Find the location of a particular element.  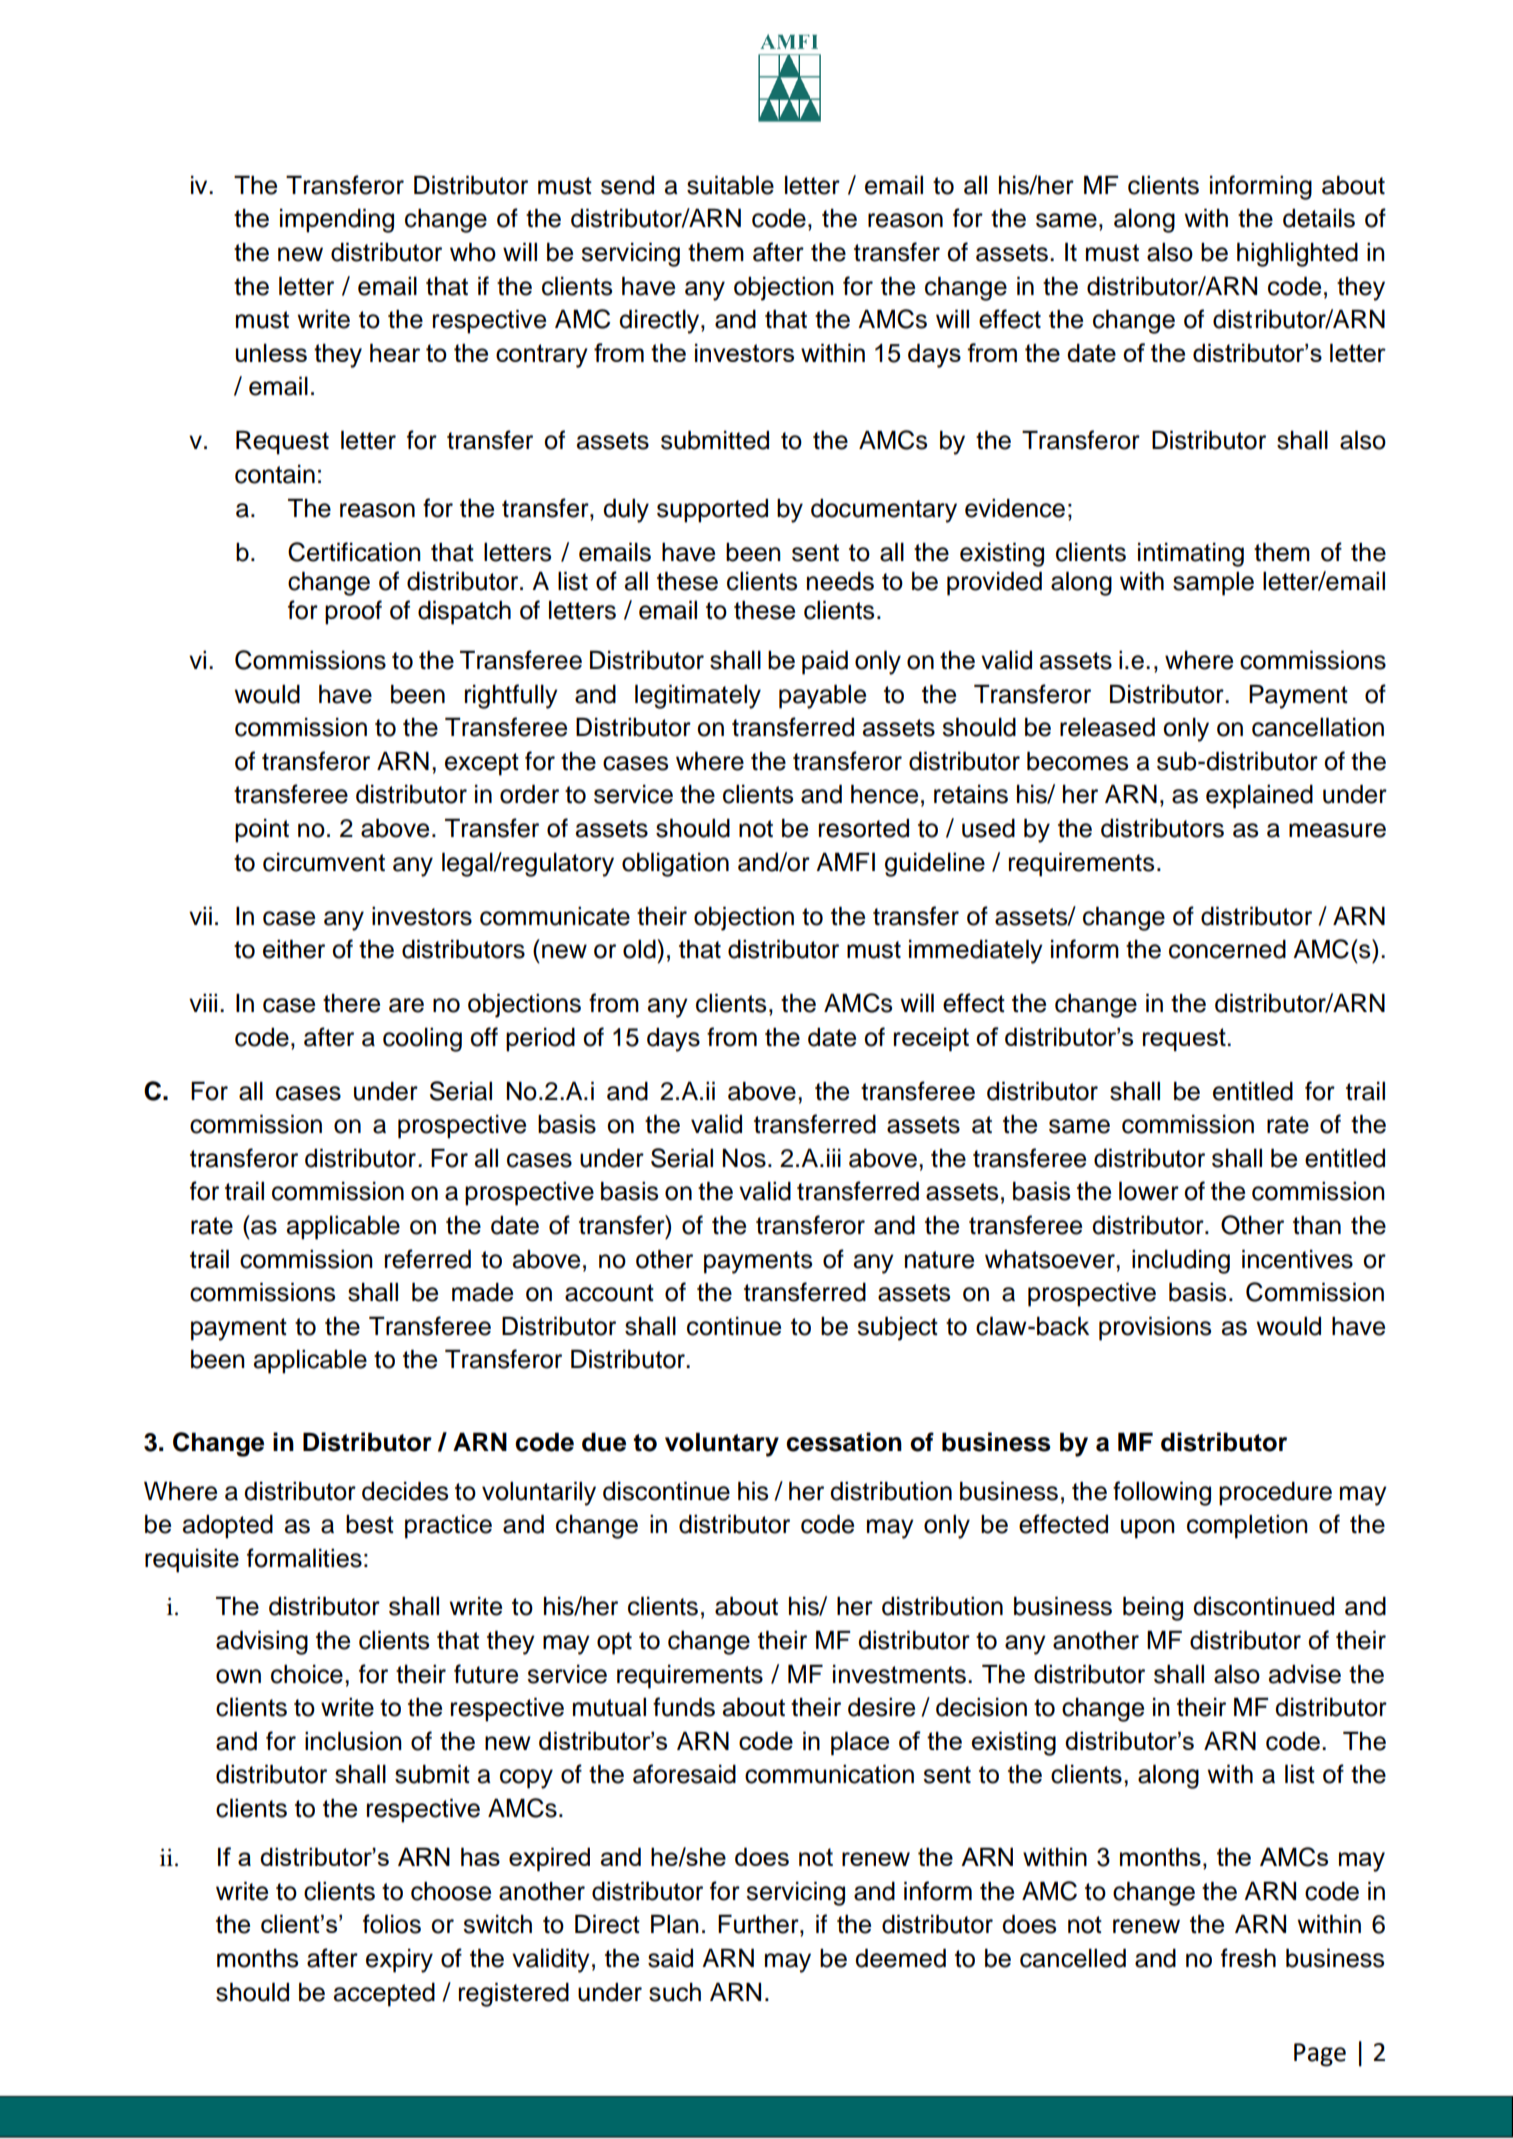

Nos is located at coordinates (744, 1158).
